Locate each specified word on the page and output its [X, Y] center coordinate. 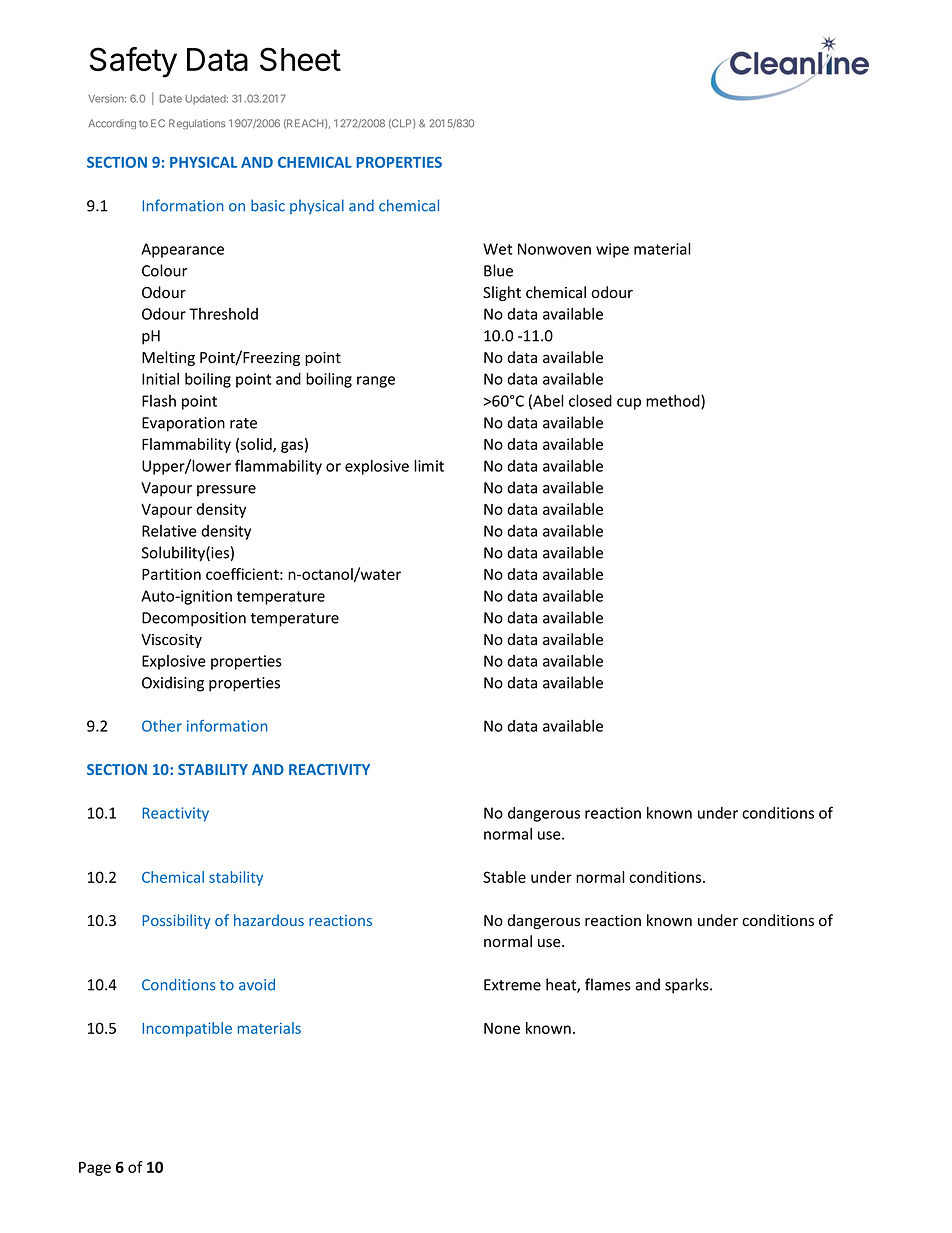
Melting [168, 358]
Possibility [176, 921]
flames [608, 984]
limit [429, 465]
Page [95, 1169]
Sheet [300, 59]
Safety [133, 62]
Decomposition [194, 619]
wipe [612, 250]
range [376, 382]
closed [590, 400]
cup [629, 404]
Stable [504, 877]
